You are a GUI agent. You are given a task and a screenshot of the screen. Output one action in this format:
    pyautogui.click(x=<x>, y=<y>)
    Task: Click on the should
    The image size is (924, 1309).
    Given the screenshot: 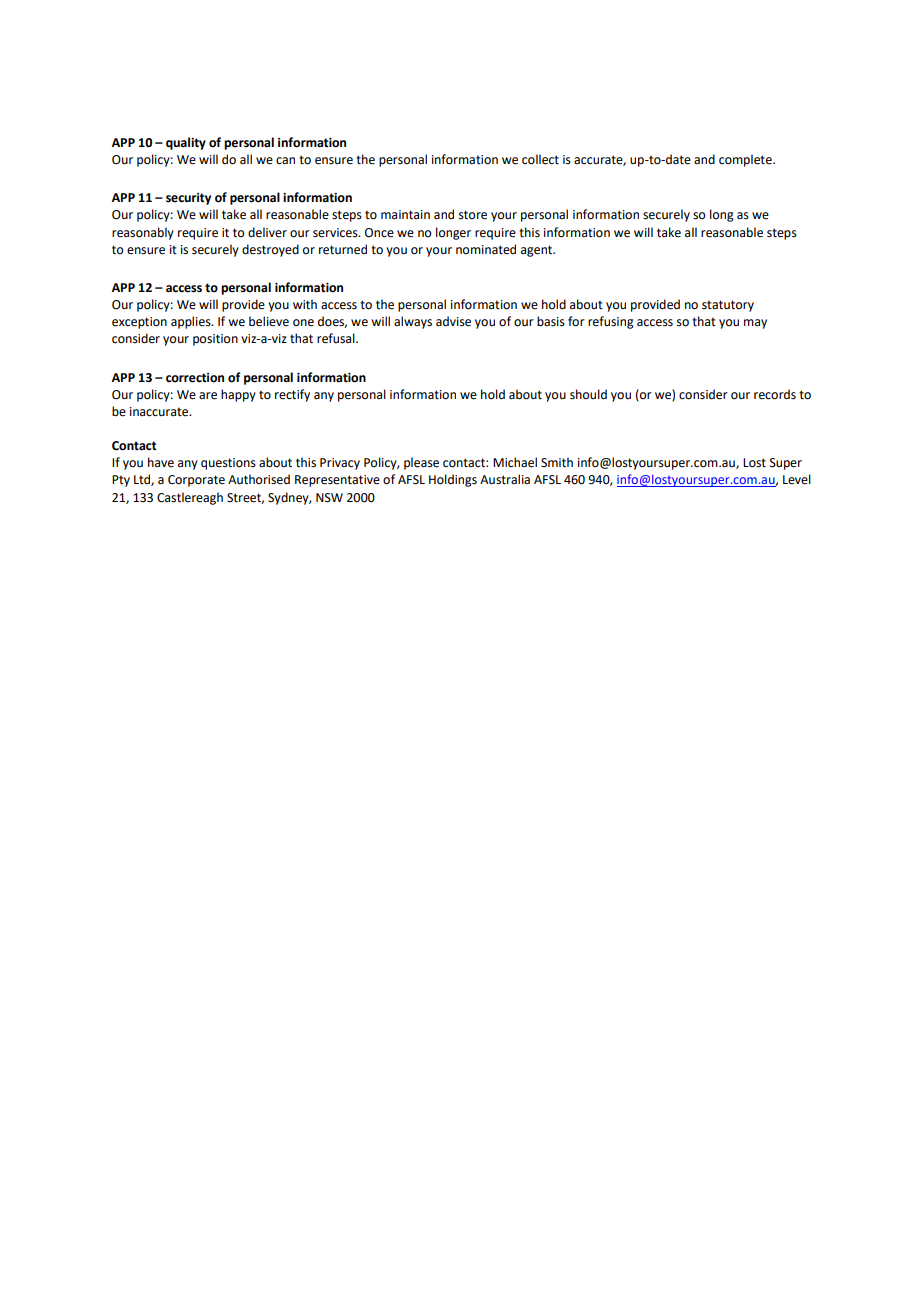 What is the action you would take?
    pyautogui.click(x=588, y=394)
